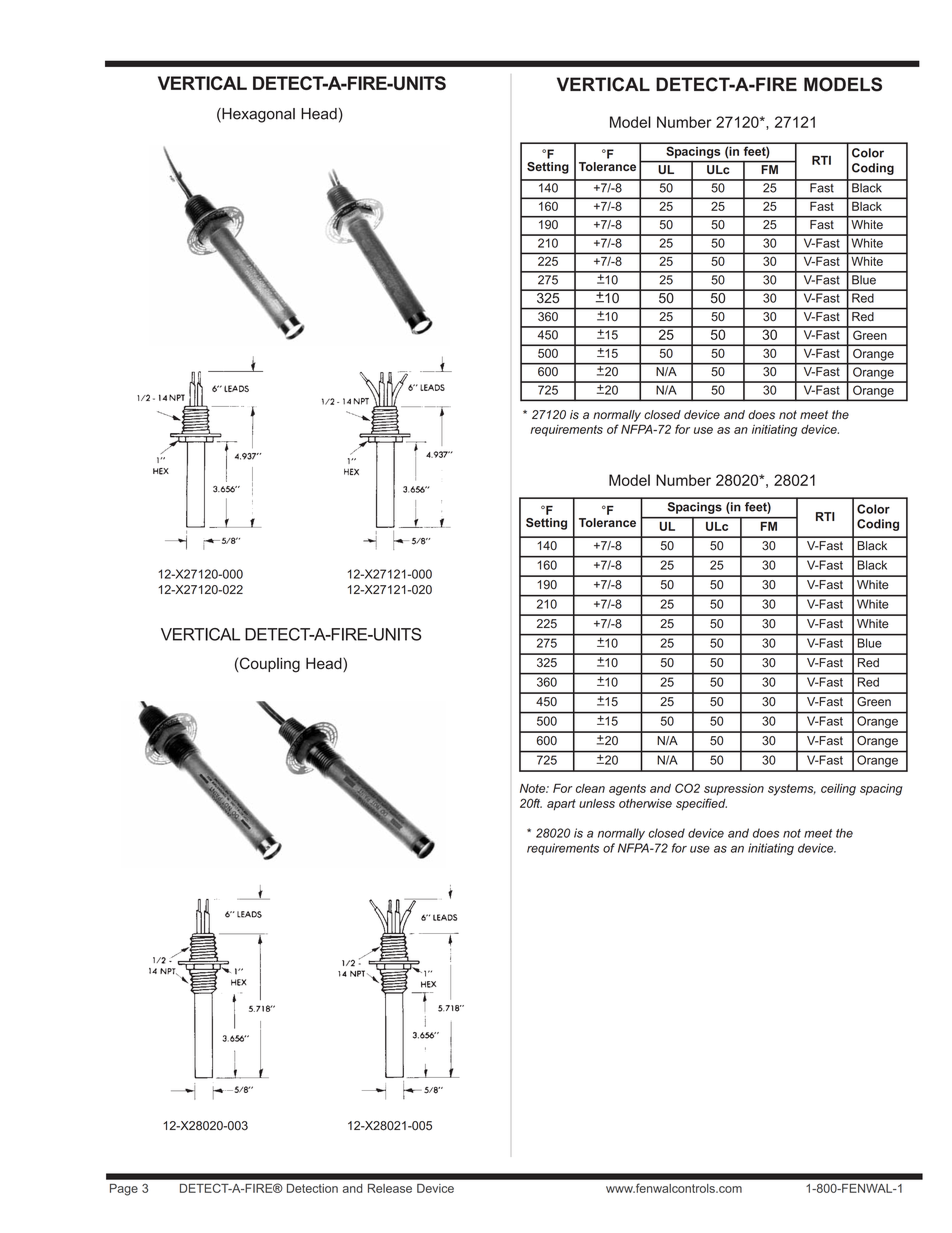 Image resolution: width=952 pixels, height=1233 pixels. Describe the element at coordinates (645, 803) in the screenshot. I see `otherwise` at that location.
